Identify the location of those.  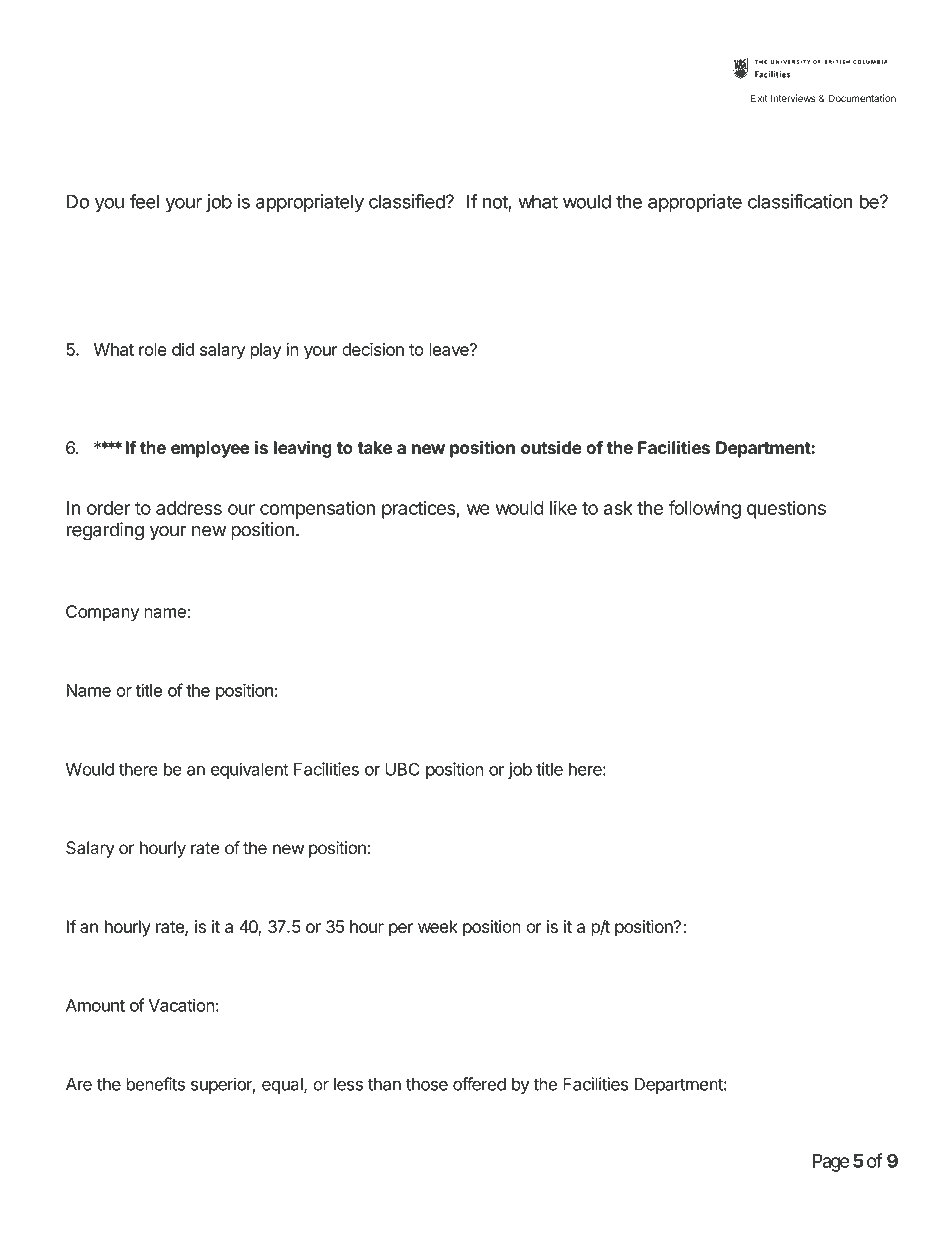
(427, 1084).
